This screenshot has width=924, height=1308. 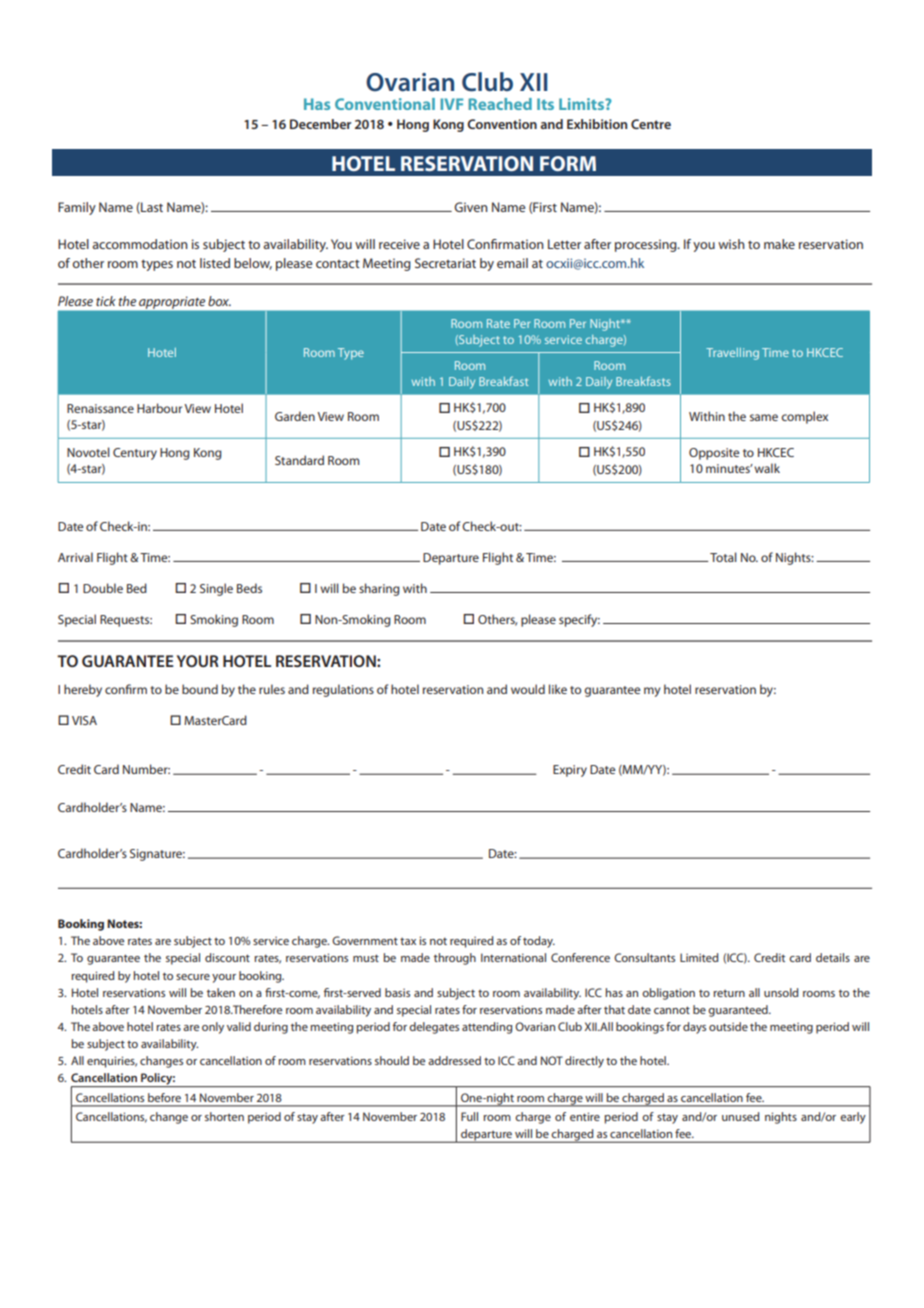 I want to click on Century, so click(x=135, y=454).
